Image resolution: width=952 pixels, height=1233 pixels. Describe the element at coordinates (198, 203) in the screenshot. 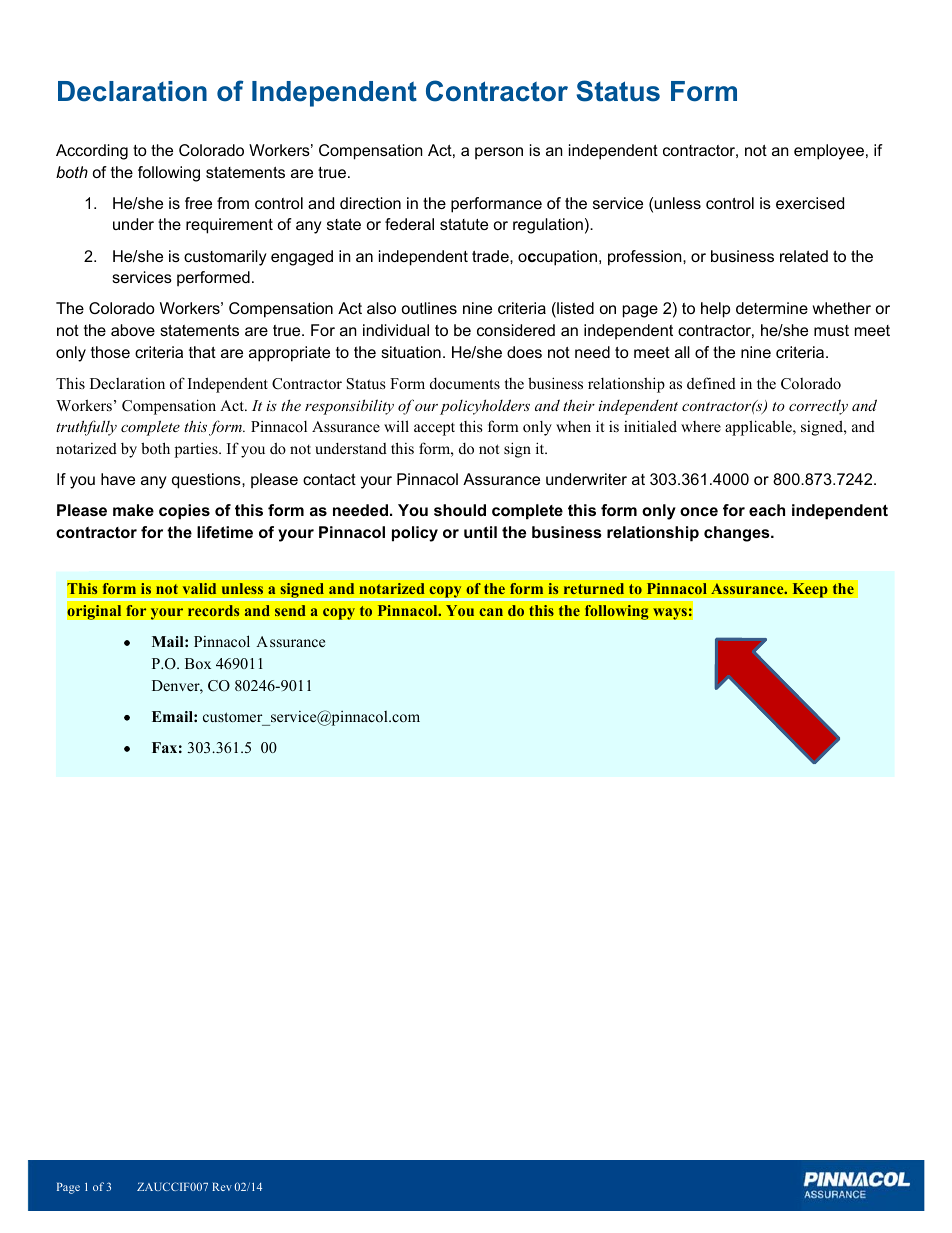

I see `free` at that location.
